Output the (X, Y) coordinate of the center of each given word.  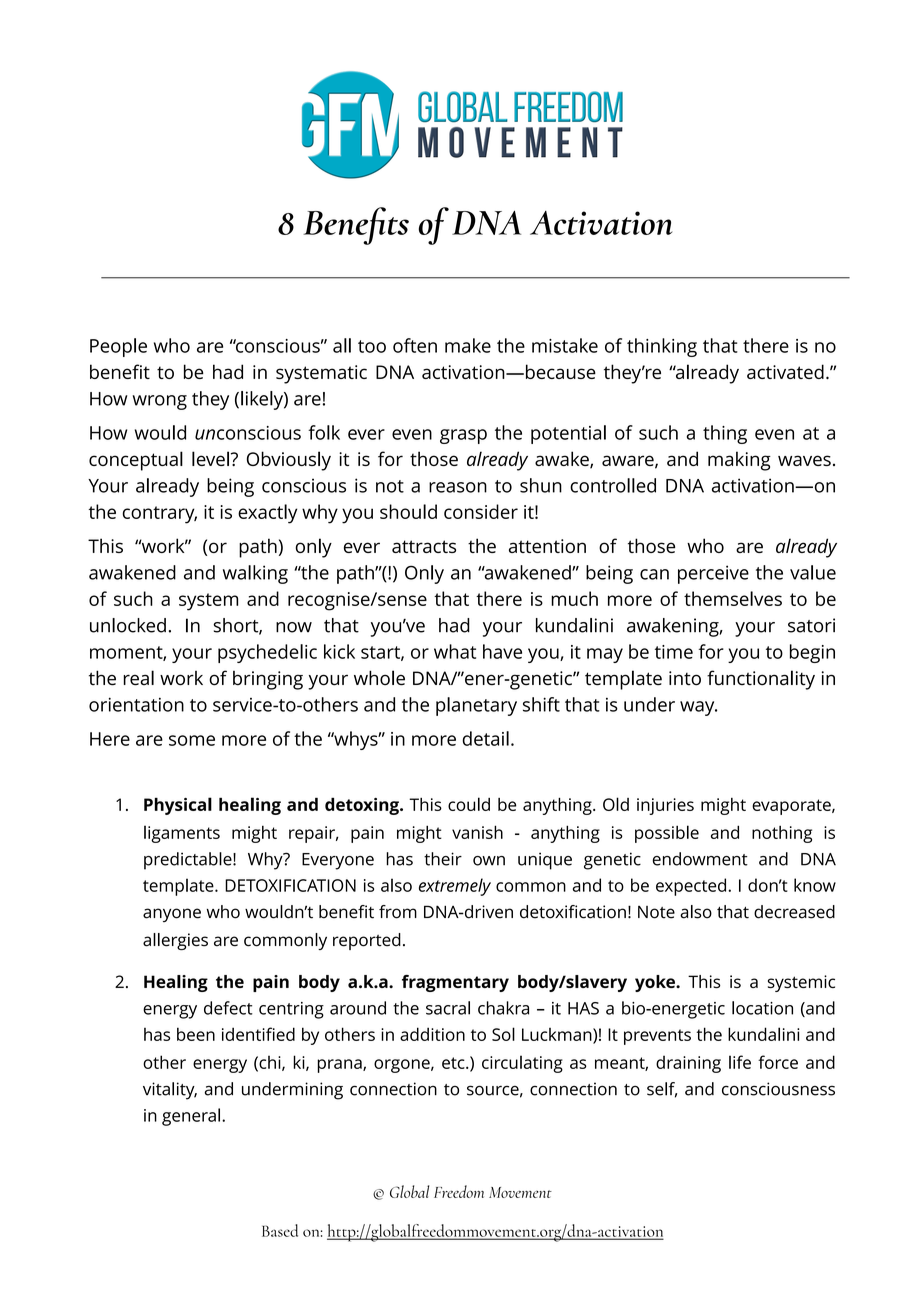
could (469, 804)
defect (228, 1008)
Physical (178, 806)
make (468, 345)
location (762, 1008)
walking (255, 574)
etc (454, 1063)
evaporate (792, 807)
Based (280, 1230)
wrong (160, 402)
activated (785, 371)
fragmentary (455, 983)
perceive (713, 574)
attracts (424, 546)
